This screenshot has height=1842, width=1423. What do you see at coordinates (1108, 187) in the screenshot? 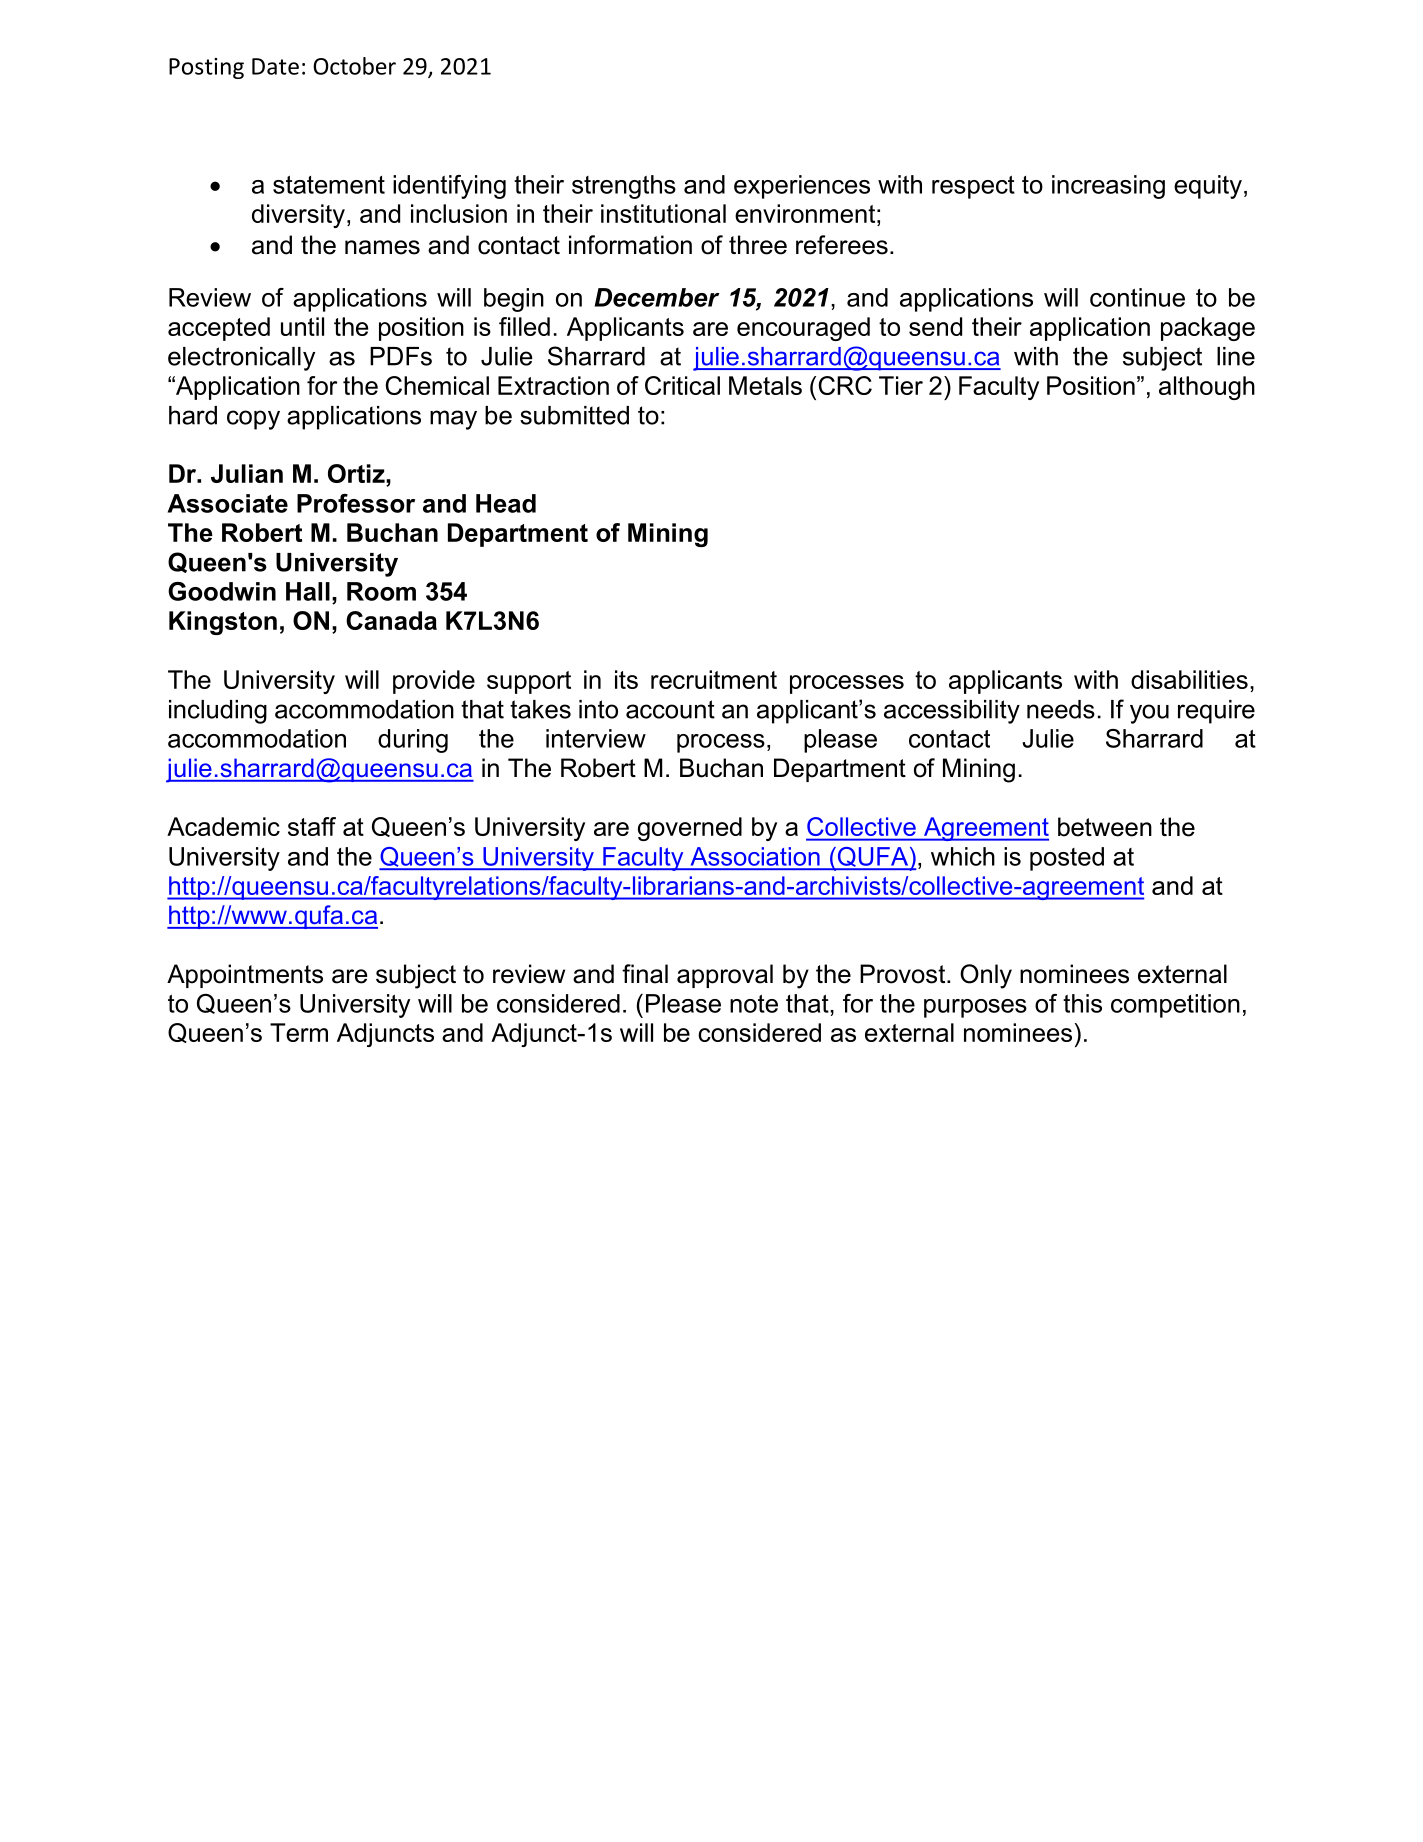
I see `increasing` at bounding box center [1108, 187].
